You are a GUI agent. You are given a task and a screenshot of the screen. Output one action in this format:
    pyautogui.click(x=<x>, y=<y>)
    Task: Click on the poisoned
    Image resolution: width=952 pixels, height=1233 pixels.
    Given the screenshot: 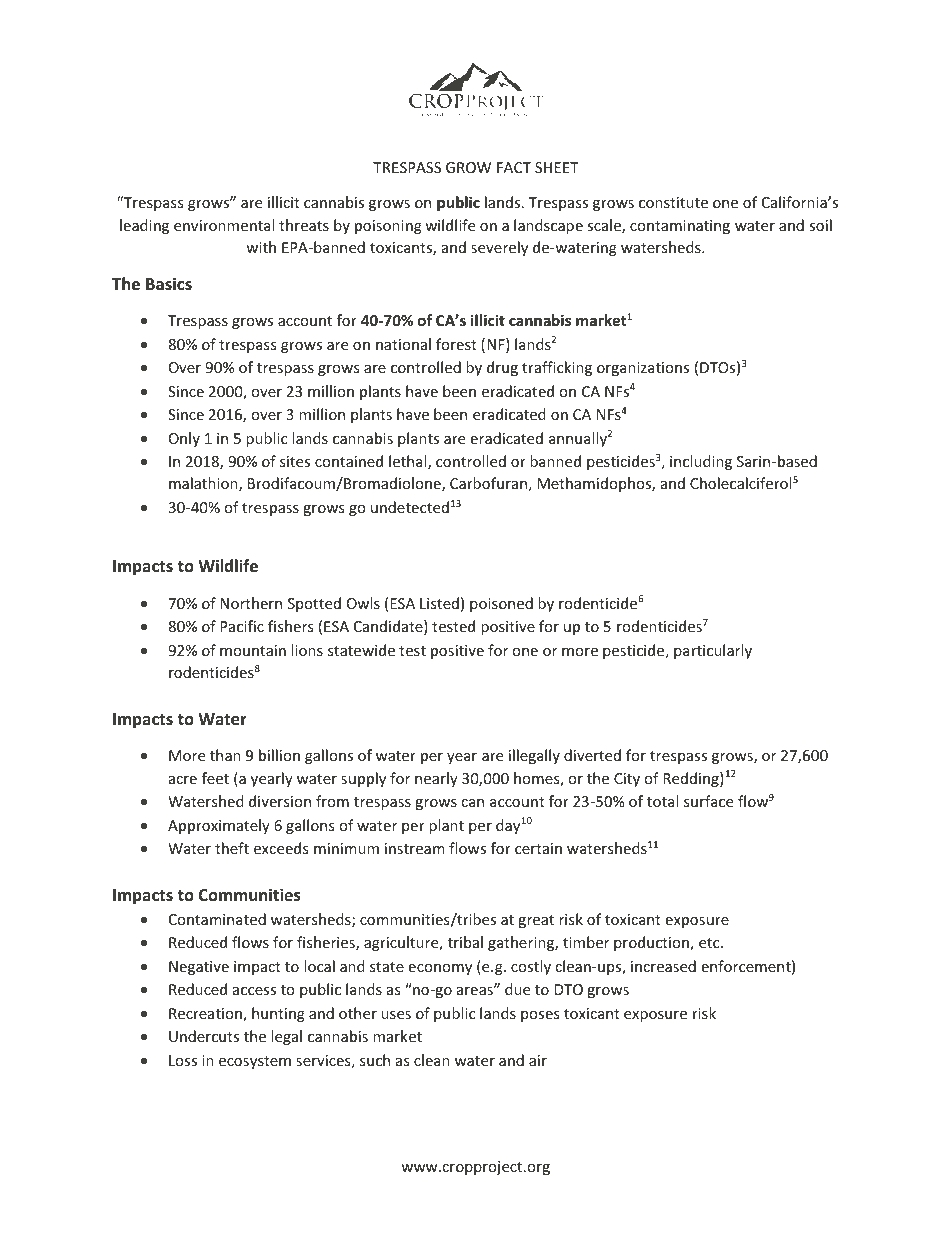 What is the action you would take?
    pyautogui.click(x=501, y=604)
